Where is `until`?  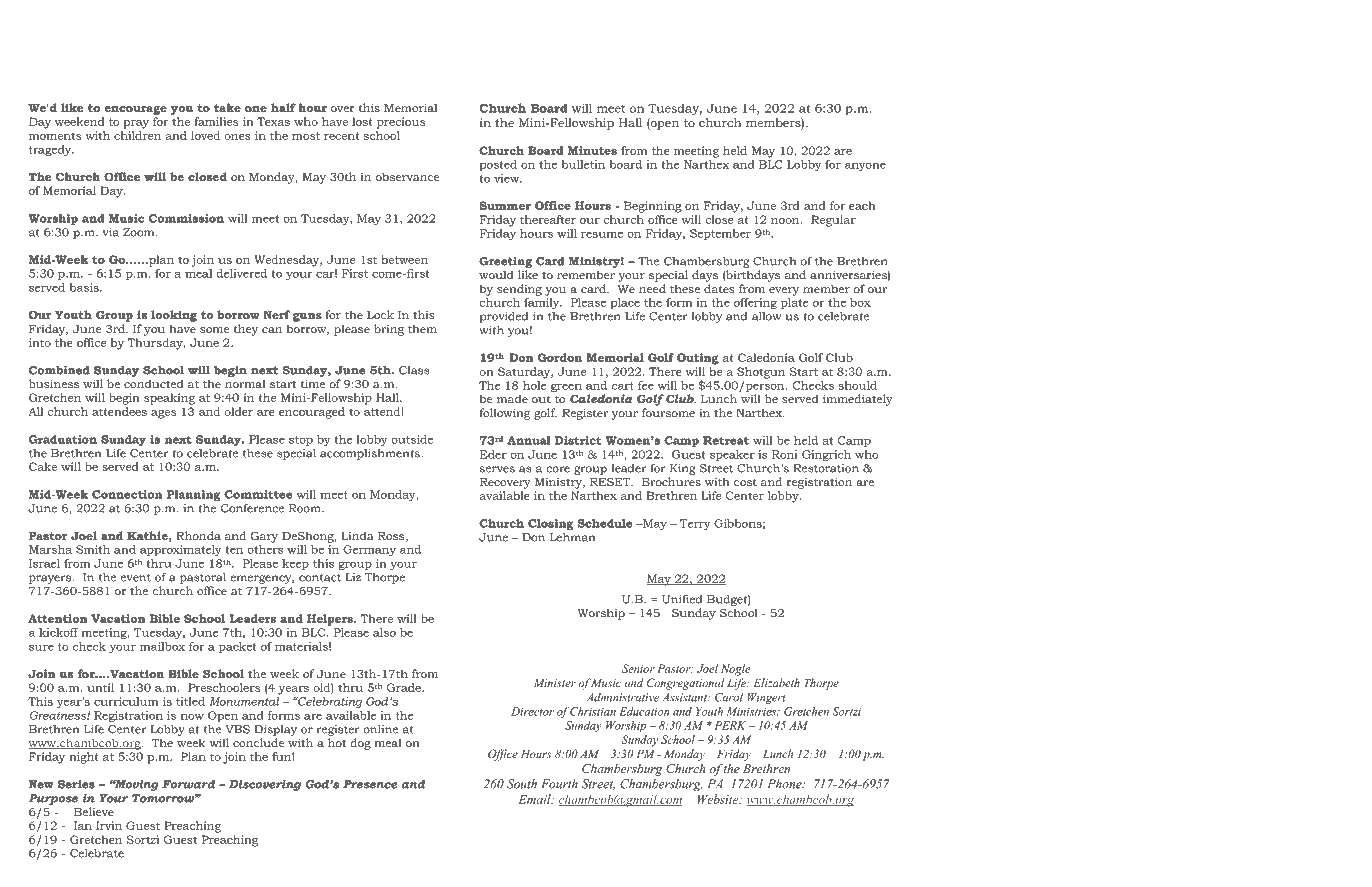 until is located at coordinates (100, 687).
